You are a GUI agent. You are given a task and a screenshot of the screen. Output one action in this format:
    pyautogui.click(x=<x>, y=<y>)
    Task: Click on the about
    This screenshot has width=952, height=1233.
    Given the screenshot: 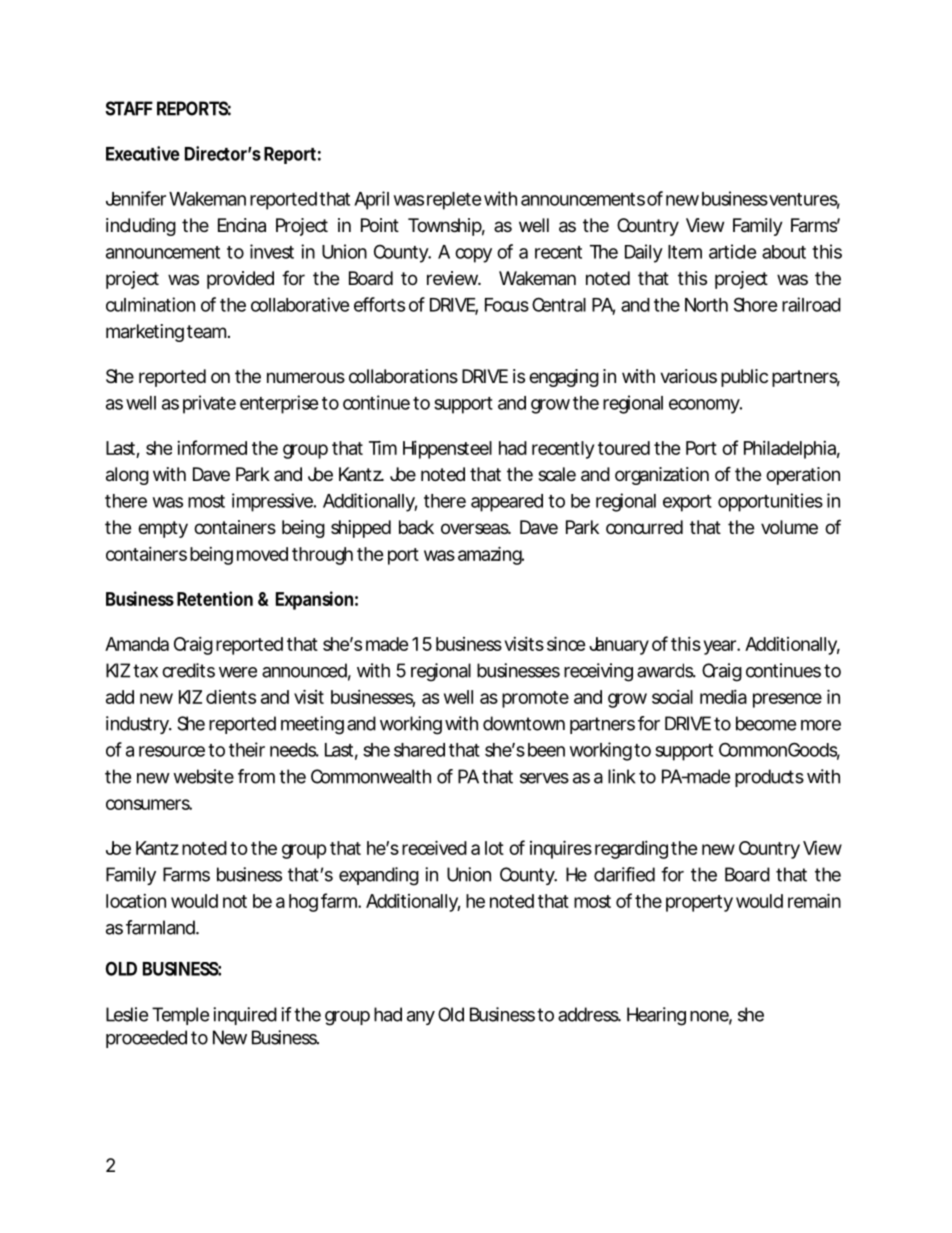 What is the action you would take?
    pyautogui.click(x=784, y=252)
